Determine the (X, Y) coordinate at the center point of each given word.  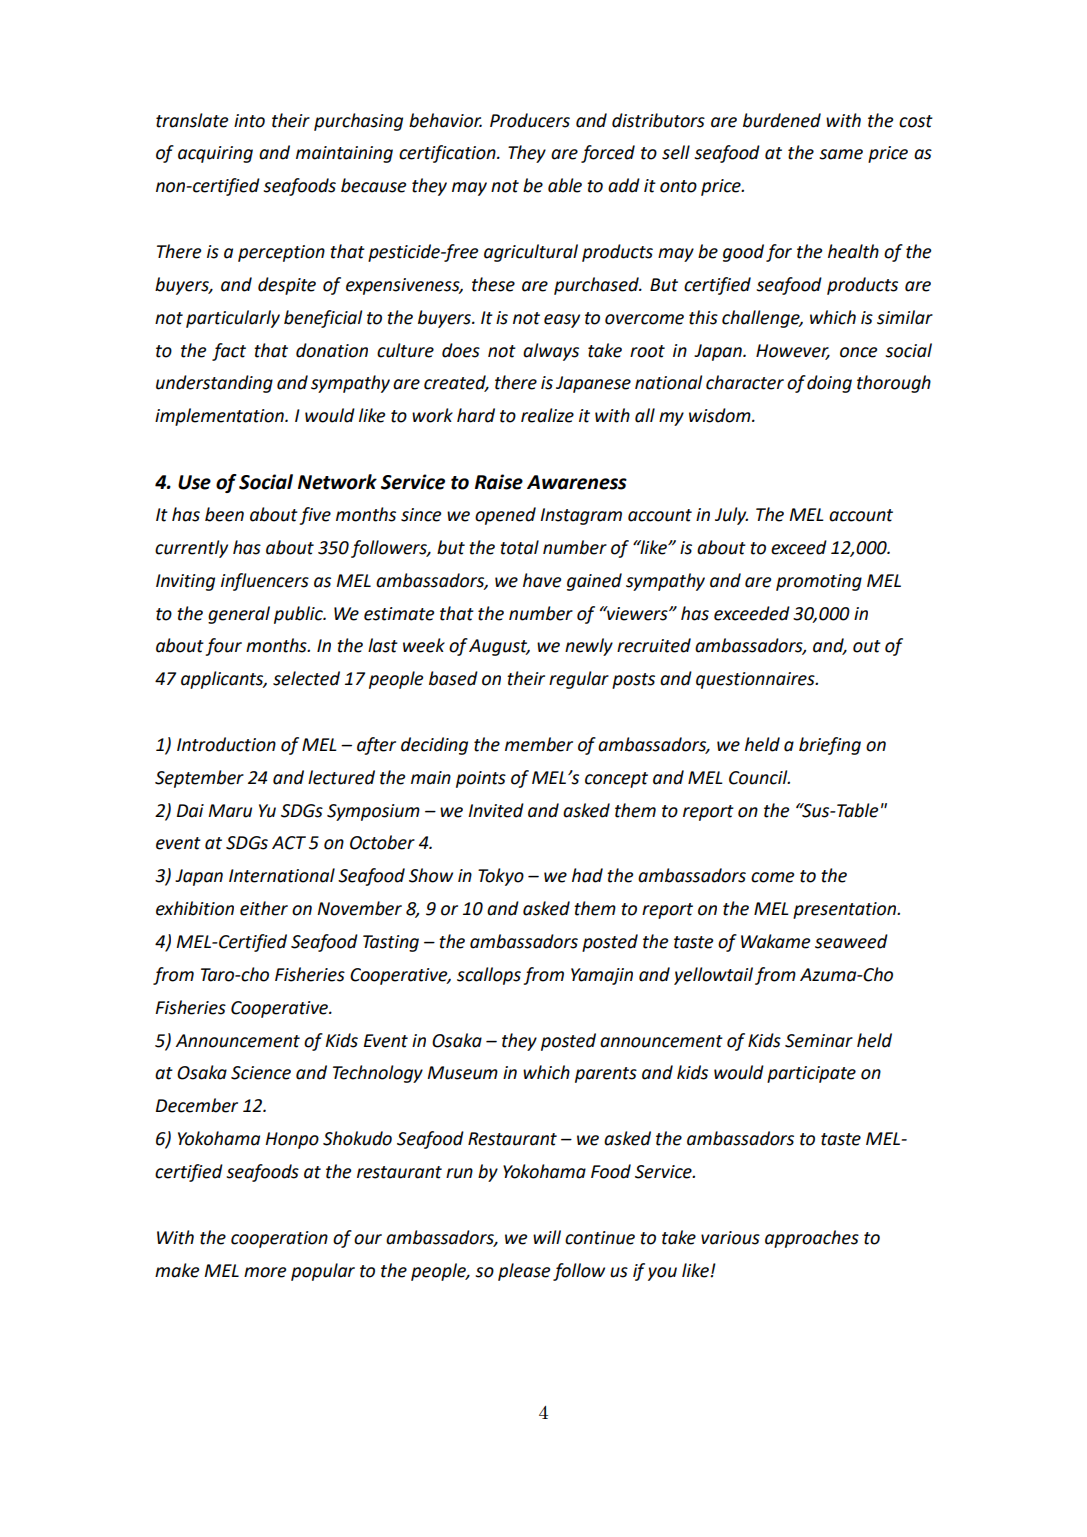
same (841, 154)
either (264, 908)
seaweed (851, 941)
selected (306, 678)
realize (547, 415)
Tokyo (501, 877)
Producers (530, 120)
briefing (830, 746)
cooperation (279, 1239)
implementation (220, 417)
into (249, 121)
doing (829, 384)
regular (579, 680)
